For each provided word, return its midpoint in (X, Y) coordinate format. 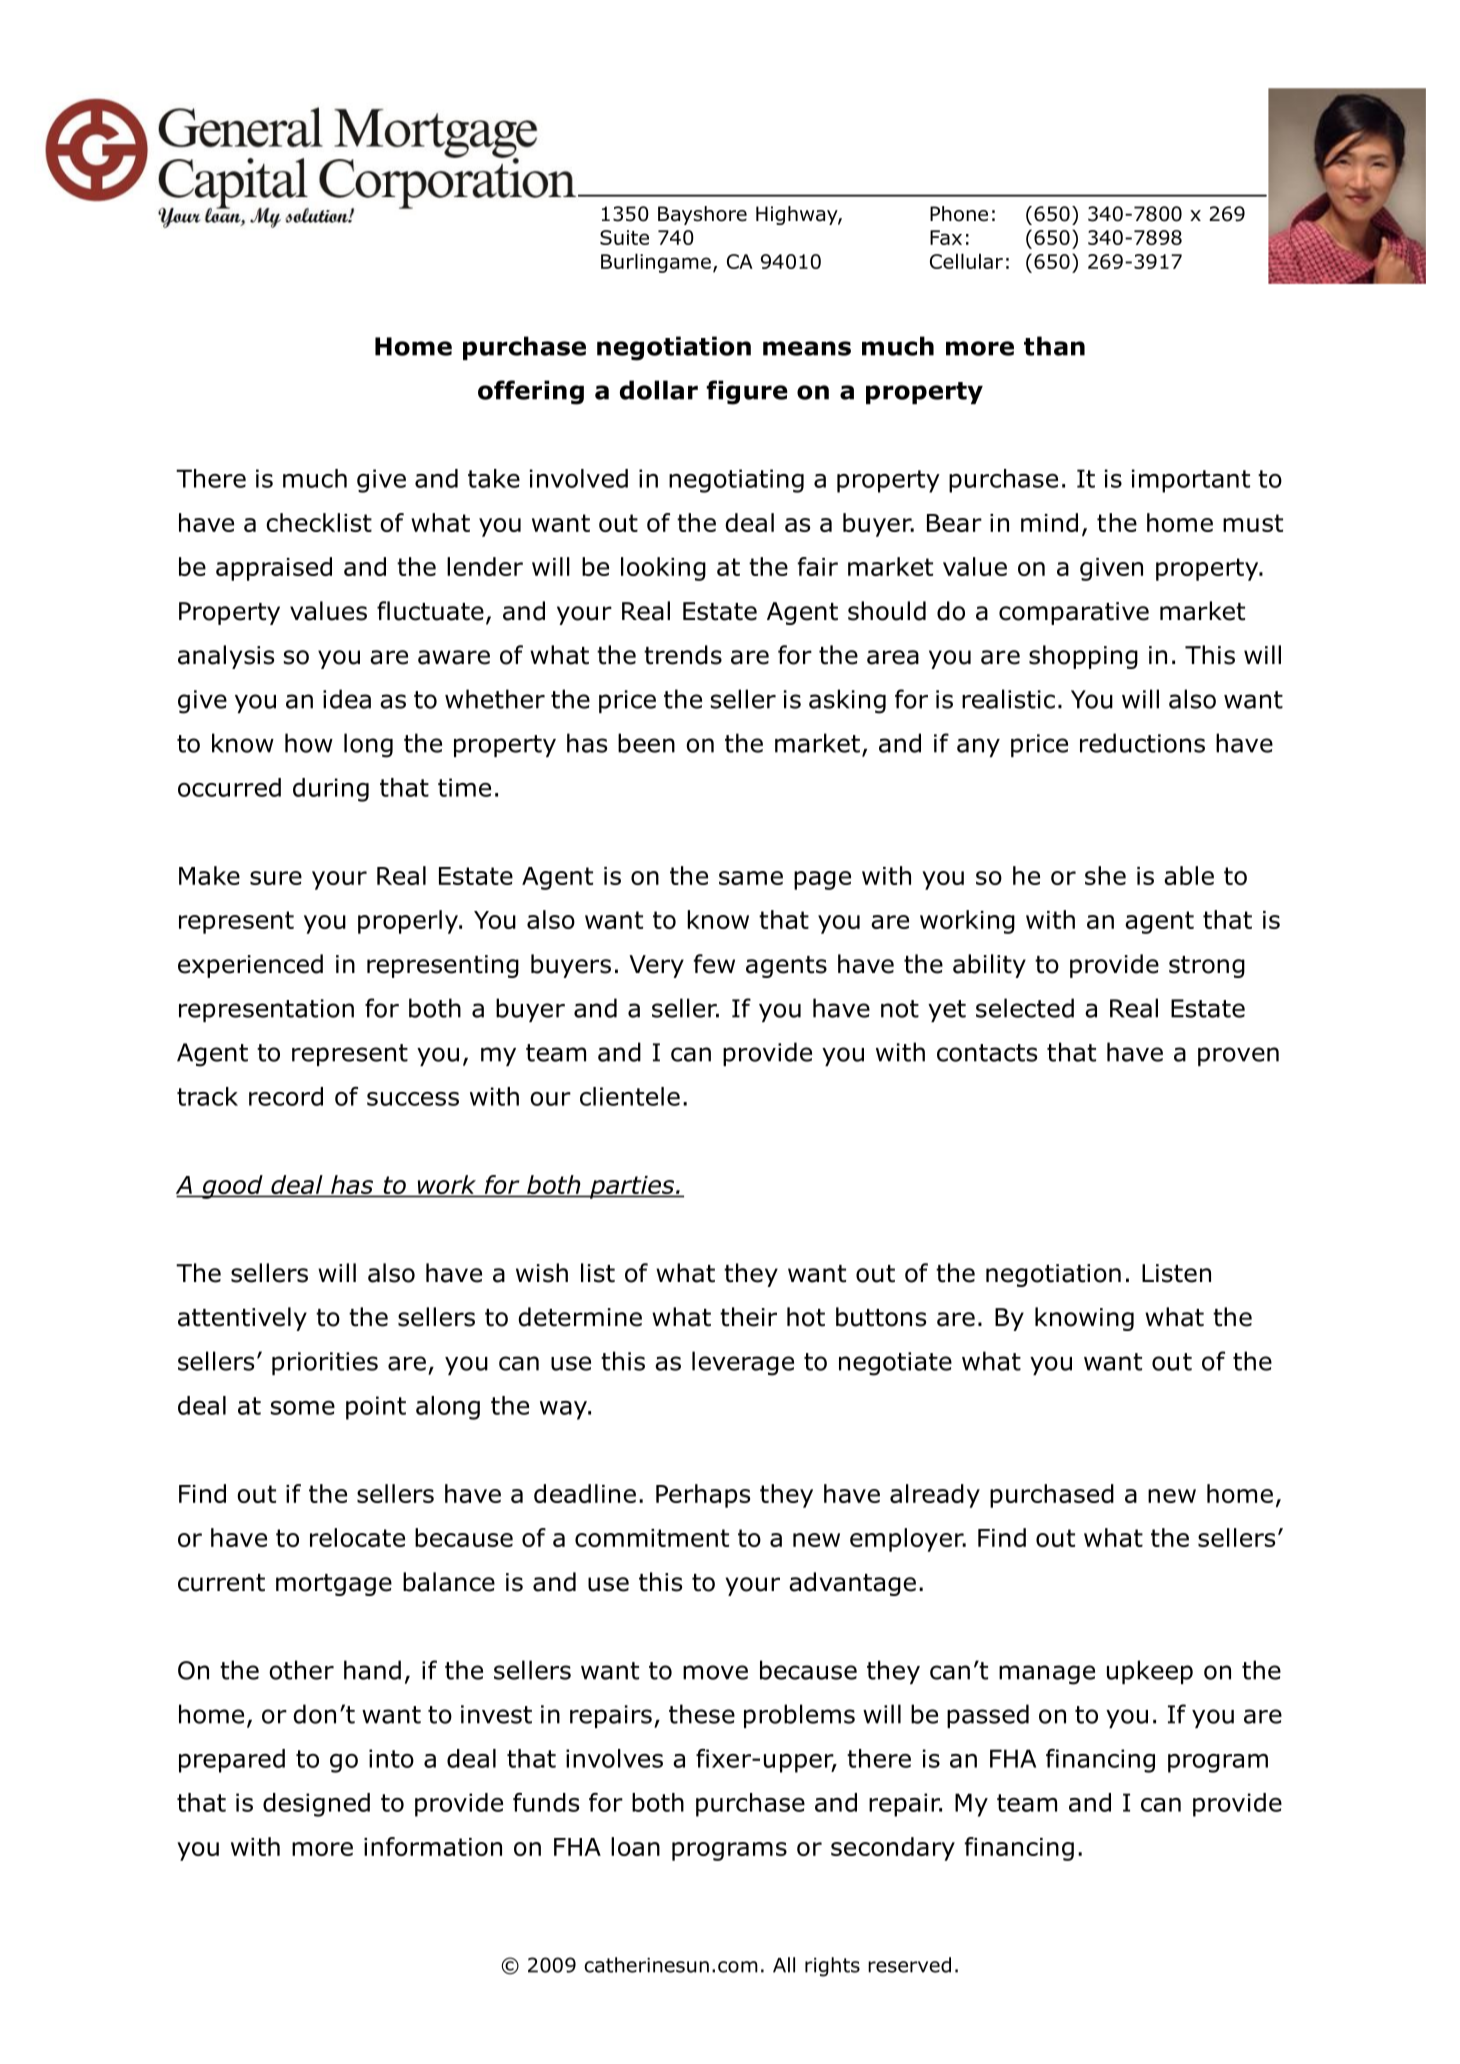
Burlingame (656, 263)
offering (531, 392)
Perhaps (703, 1496)
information (433, 1846)
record (286, 1096)
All (784, 1965)
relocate (357, 1537)
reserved (909, 1965)
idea (347, 699)
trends (683, 655)
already (935, 1496)
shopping (1083, 657)
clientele (630, 1096)
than (1054, 346)
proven (1238, 1056)
